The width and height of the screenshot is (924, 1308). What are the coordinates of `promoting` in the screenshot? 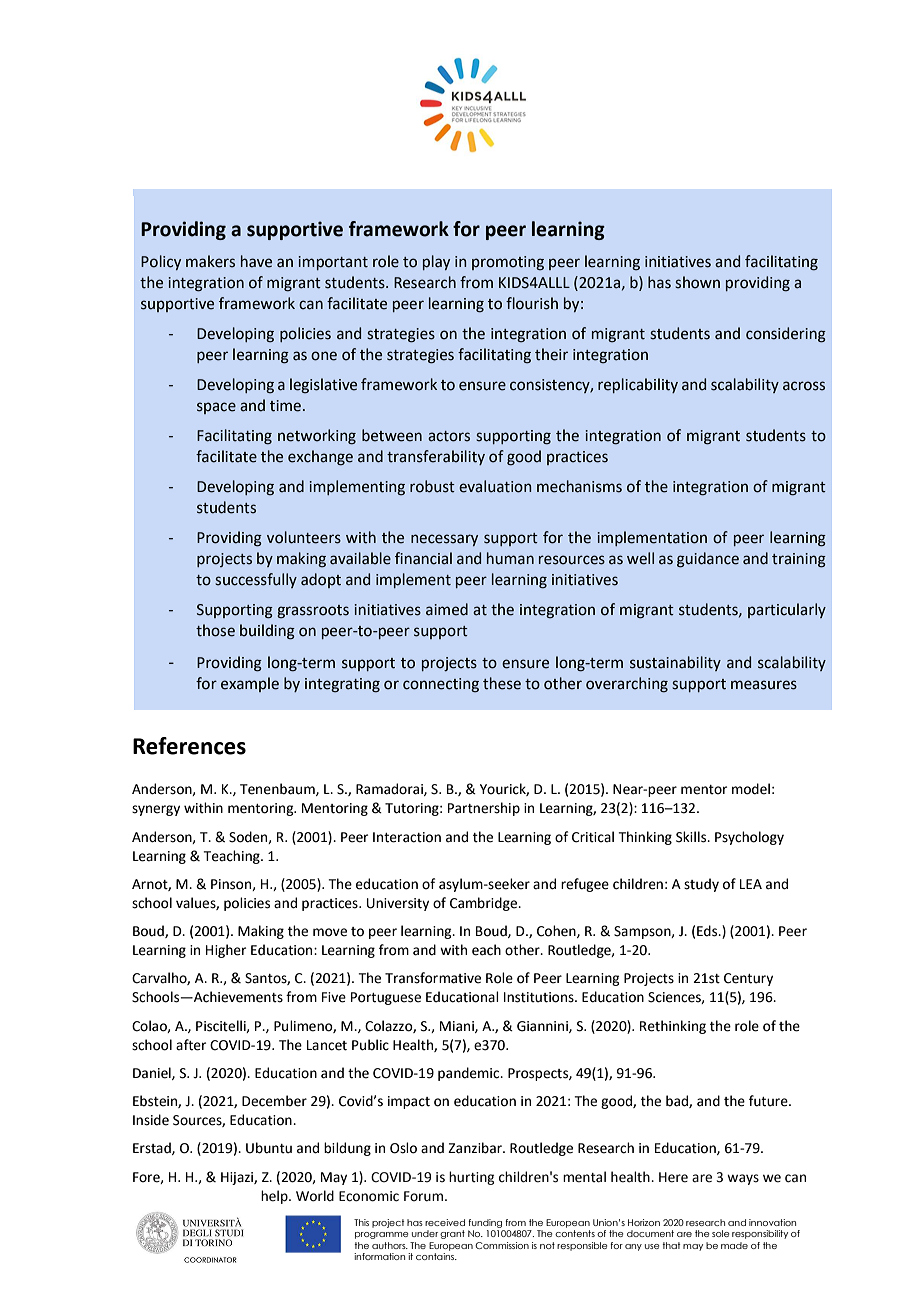 It's located at (508, 263).
